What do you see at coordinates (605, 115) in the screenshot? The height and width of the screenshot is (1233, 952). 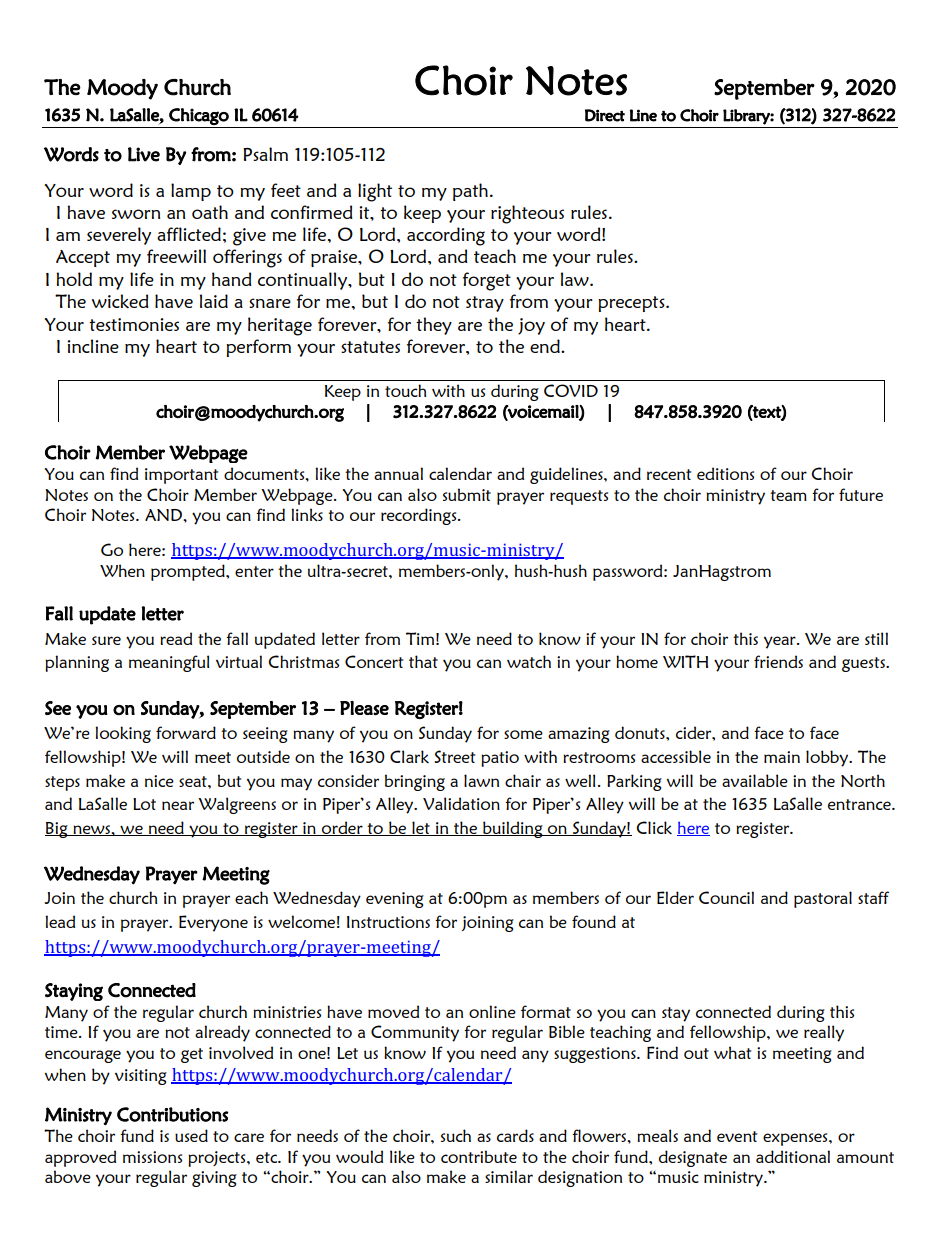 I see `Direct` at bounding box center [605, 115].
